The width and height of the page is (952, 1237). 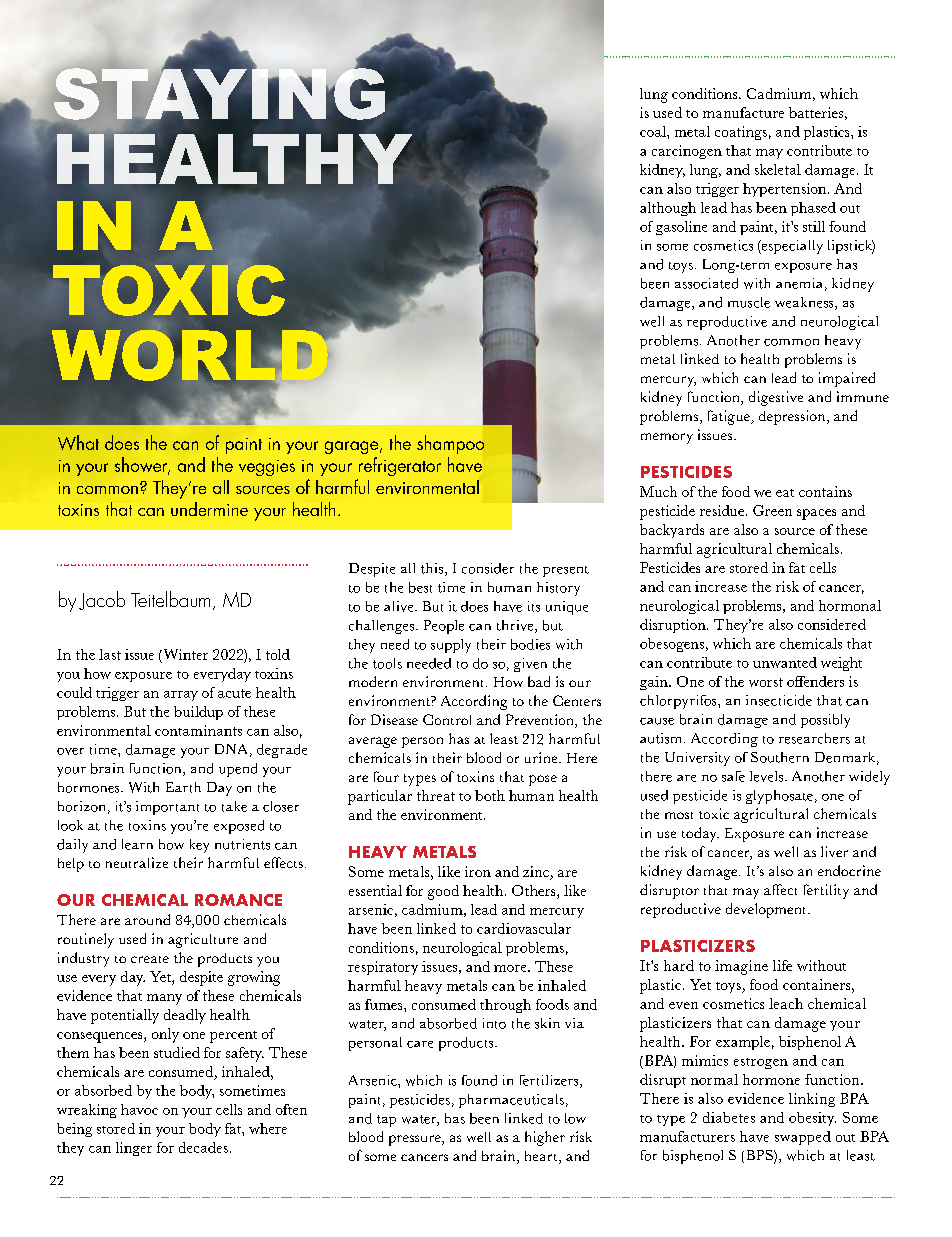 I want to click on havoc, so click(x=139, y=1109).
